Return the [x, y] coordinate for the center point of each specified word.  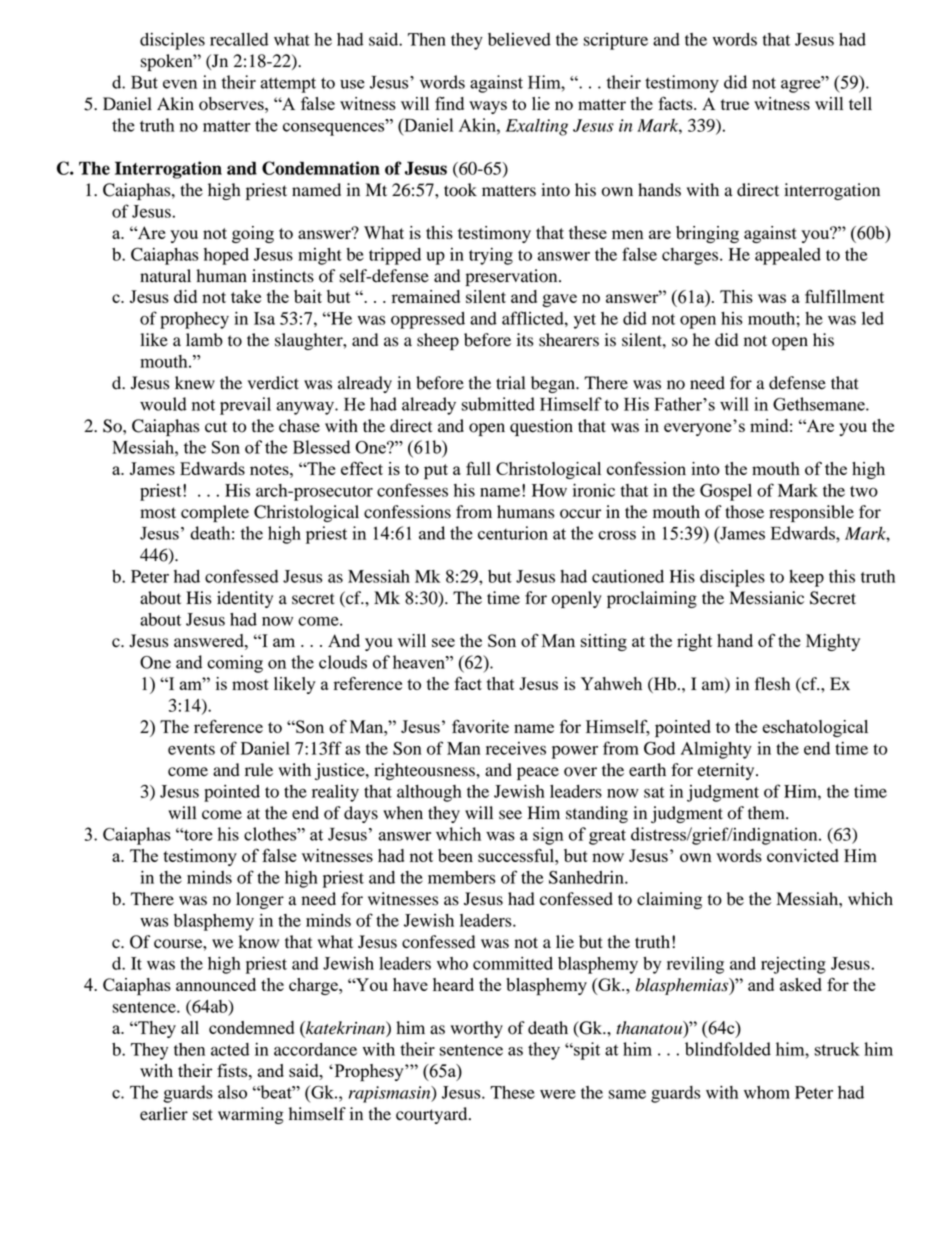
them [767, 813]
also [232, 1092]
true [735, 104]
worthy [477, 1029]
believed [519, 39]
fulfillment [844, 296]
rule [259, 770]
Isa [264, 318]
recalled [239, 39]
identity [245, 599]
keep [806, 578]
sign [548, 836]
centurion [513, 533]
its [525, 340]
